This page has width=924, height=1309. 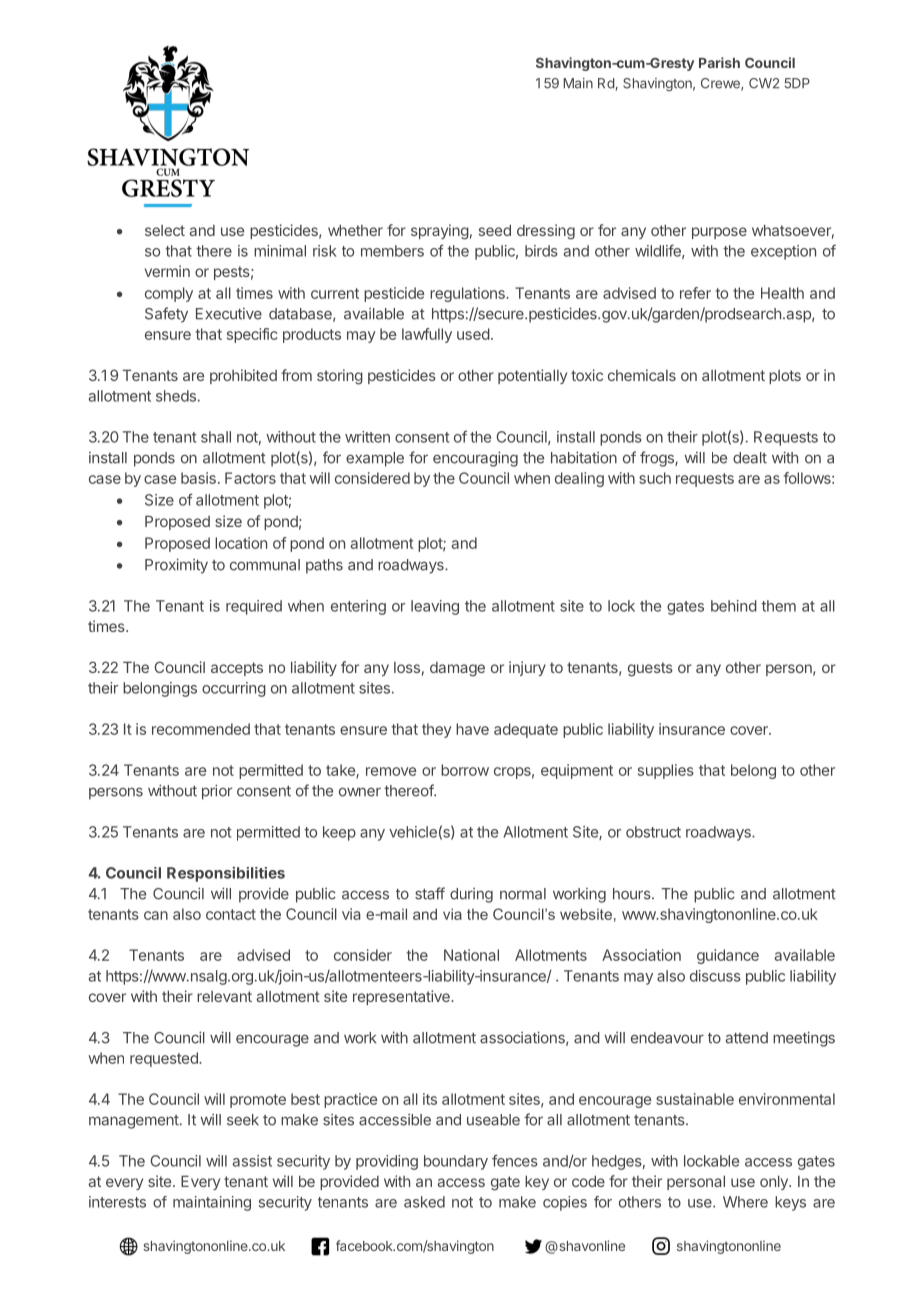 What do you see at coordinates (237, 669) in the page?
I see `accepts` at bounding box center [237, 669].
